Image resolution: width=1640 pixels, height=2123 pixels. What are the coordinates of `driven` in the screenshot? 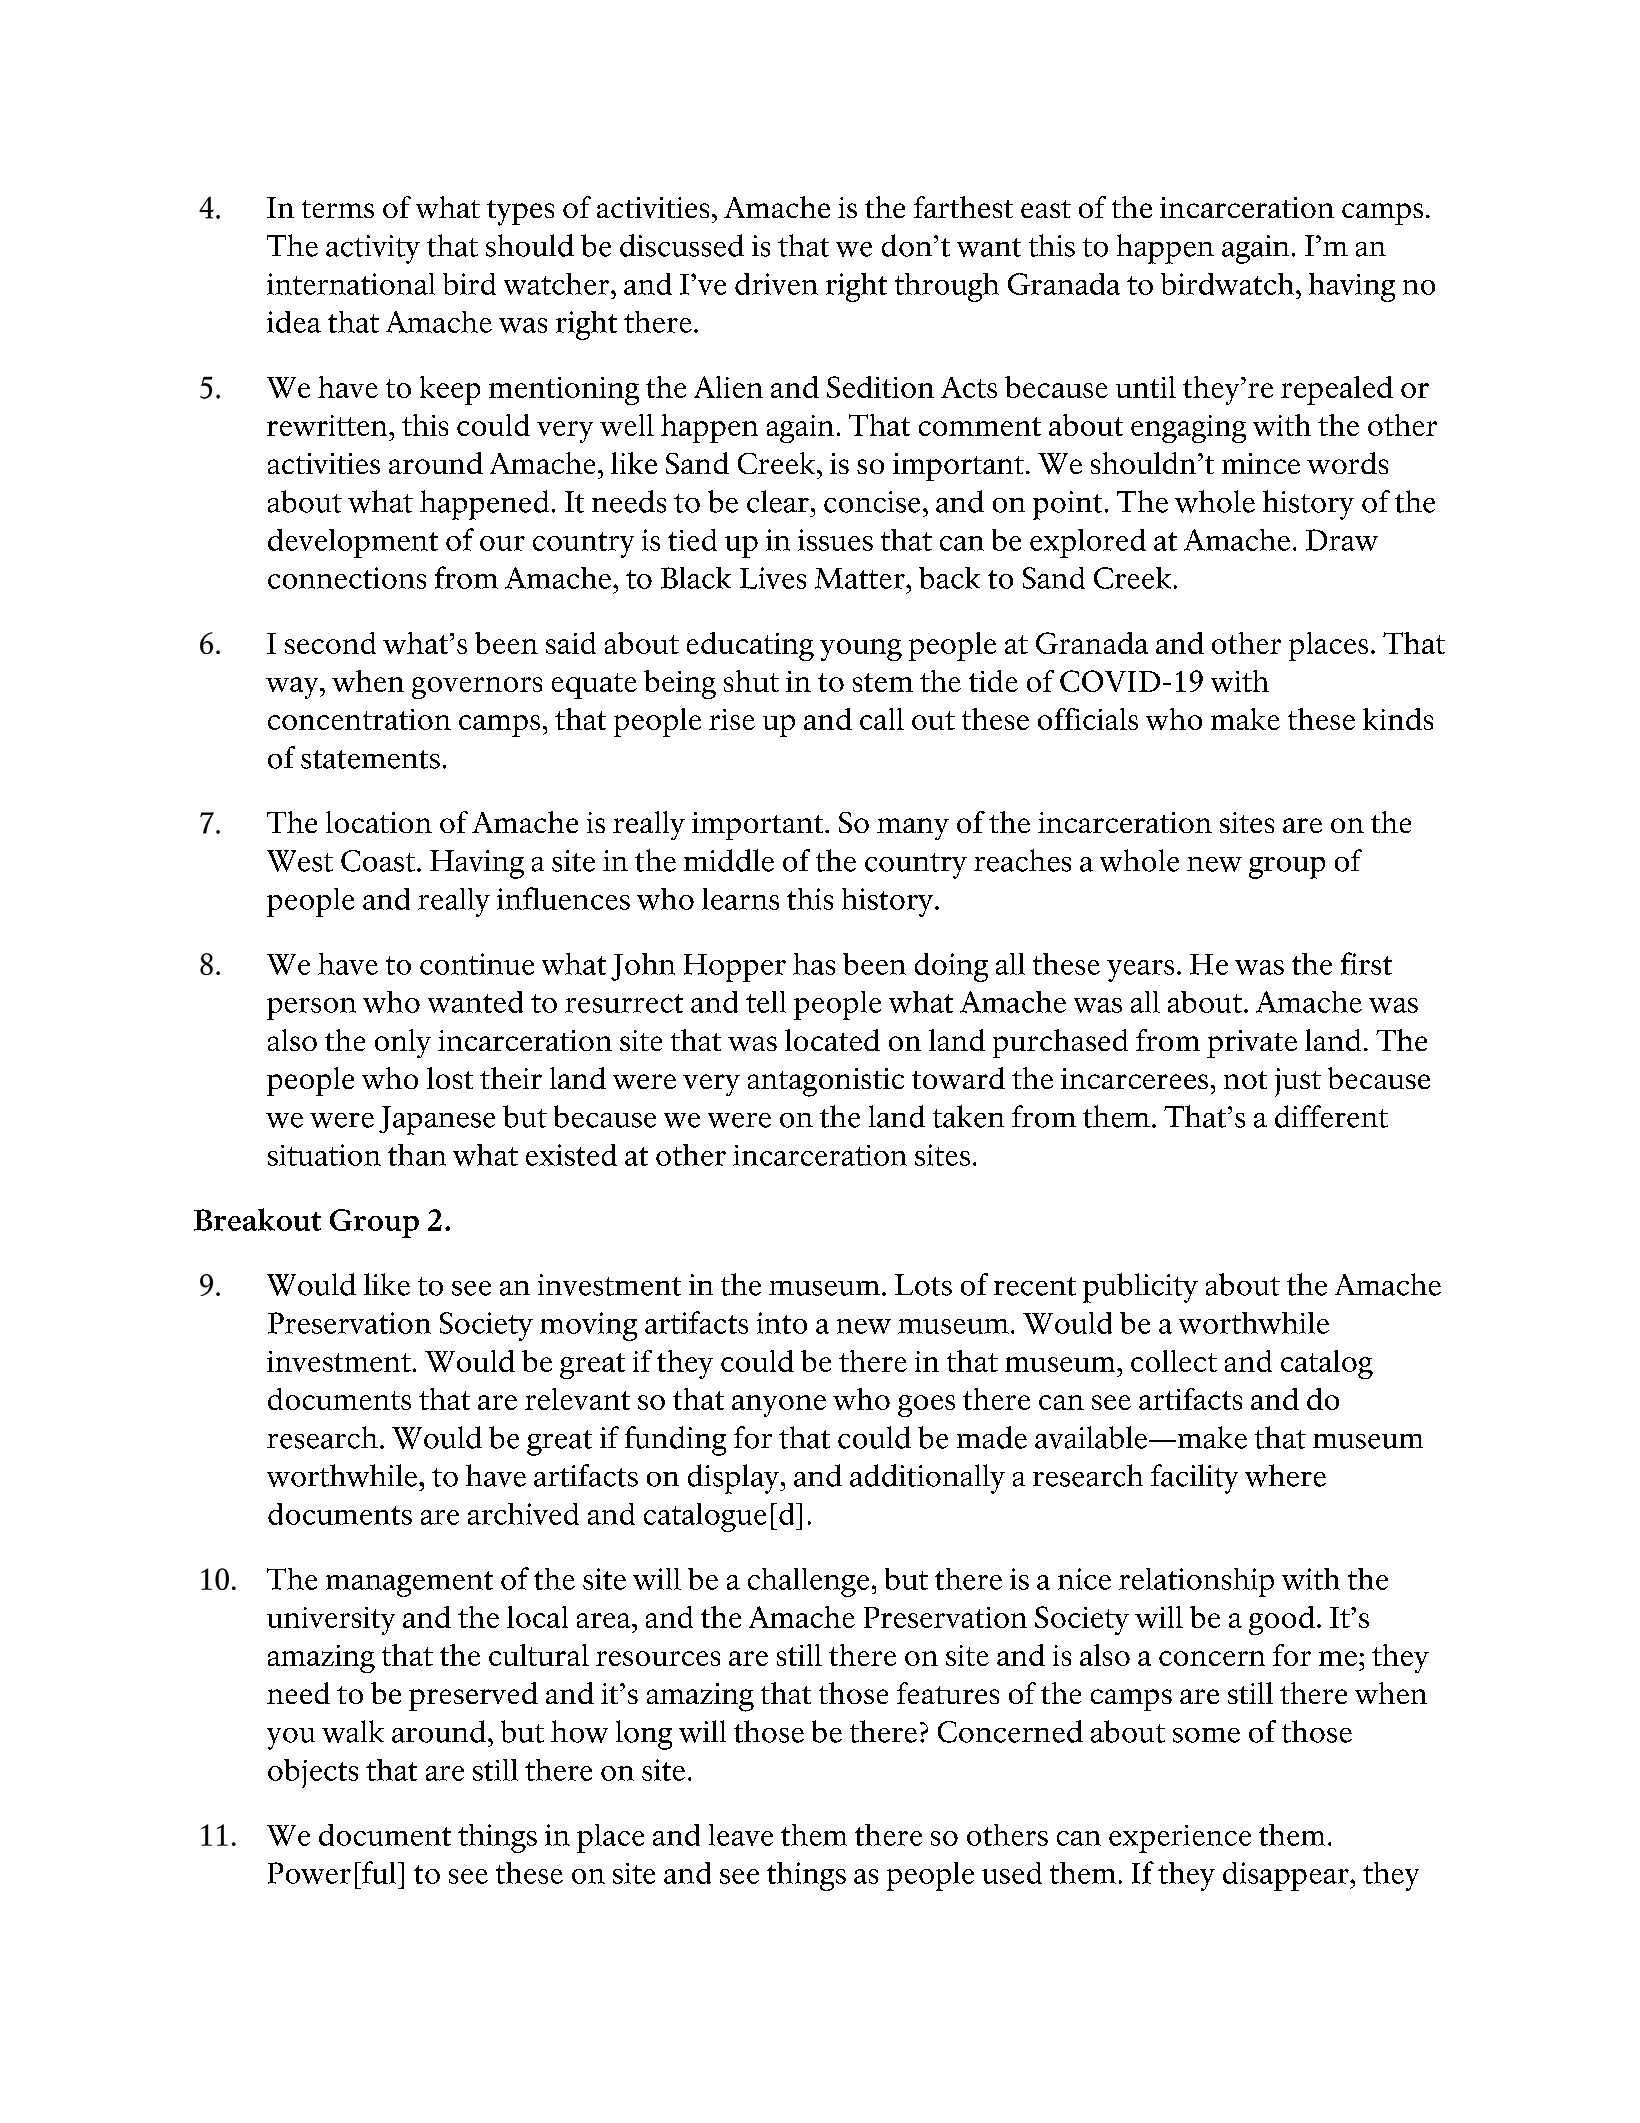 It's located at (776, 284).
